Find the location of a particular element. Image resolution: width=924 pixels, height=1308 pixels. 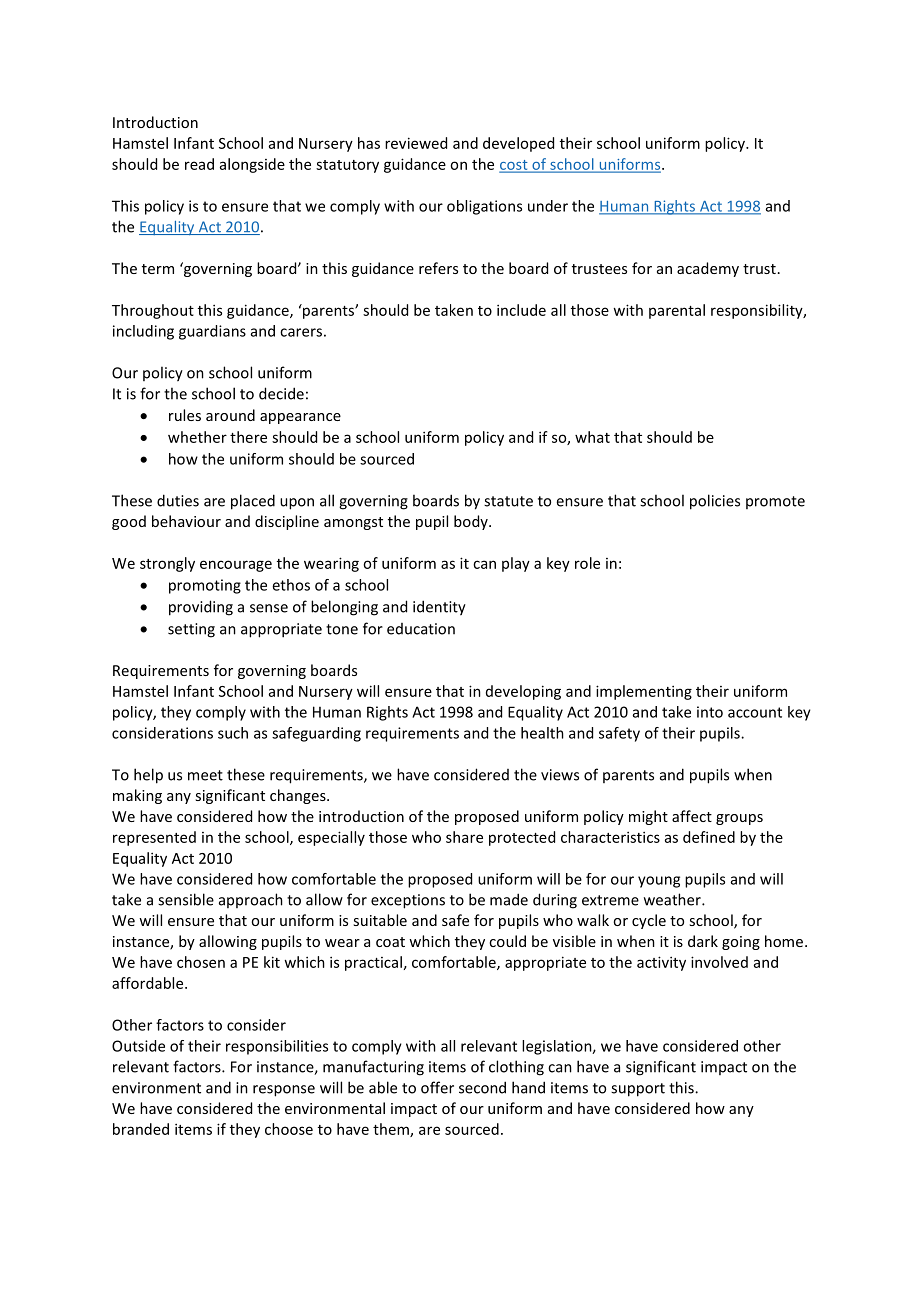

into is located at coordinates (710, 712).
